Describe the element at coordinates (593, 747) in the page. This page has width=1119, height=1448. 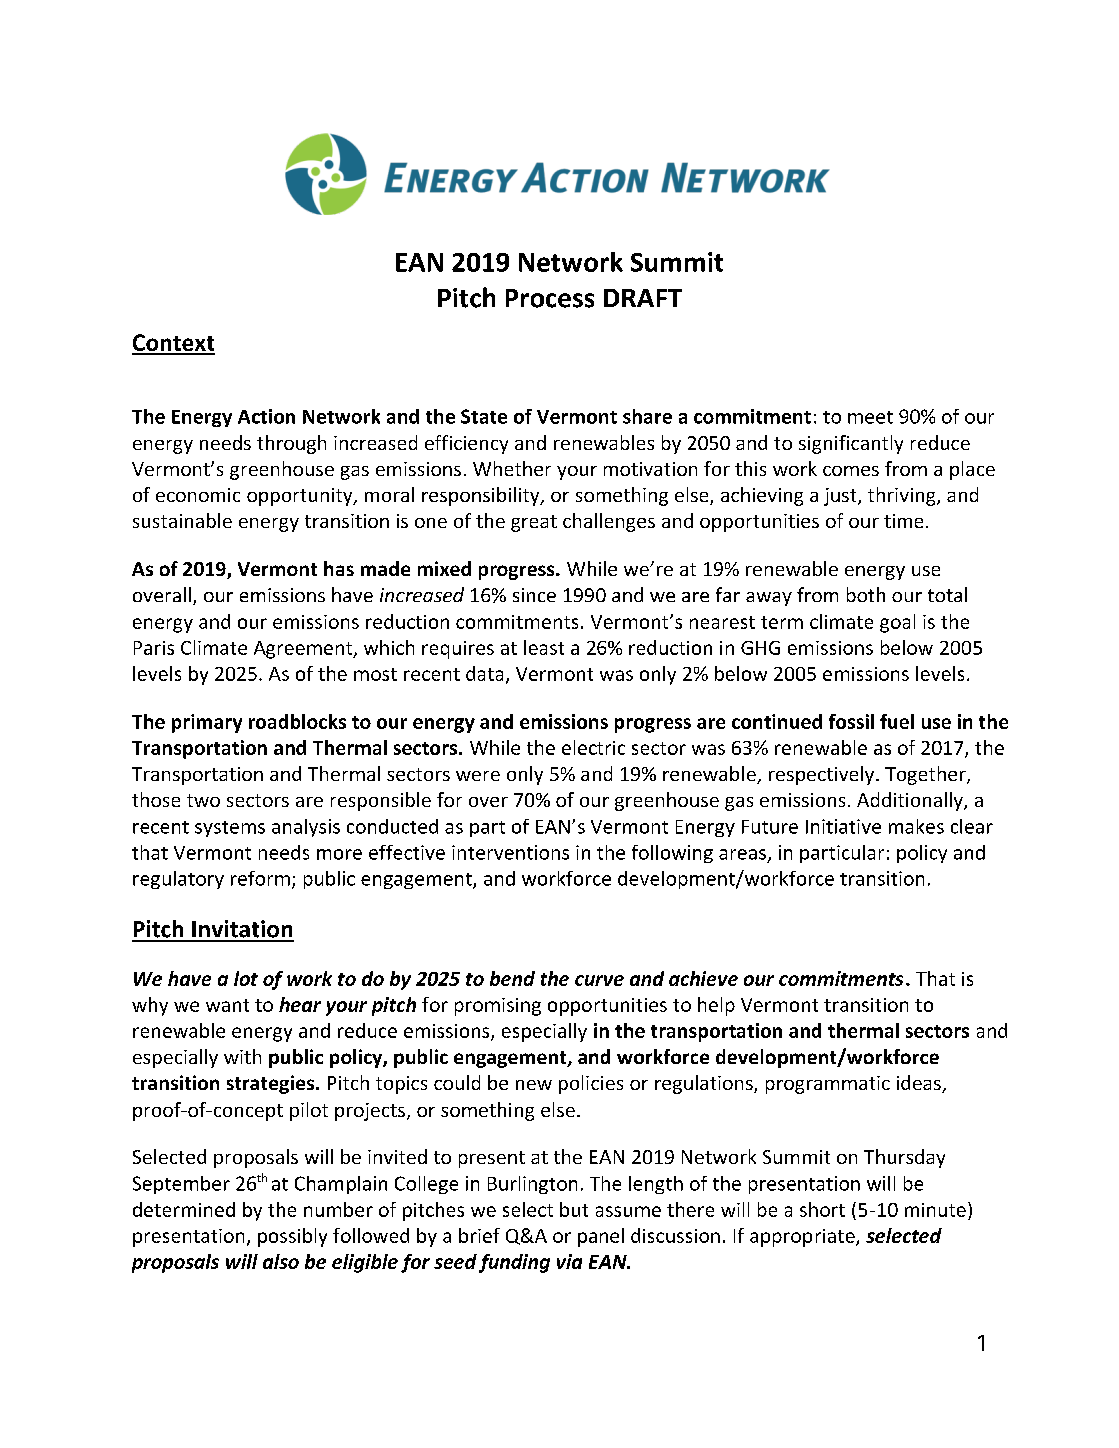
I see `electric` at that location.
